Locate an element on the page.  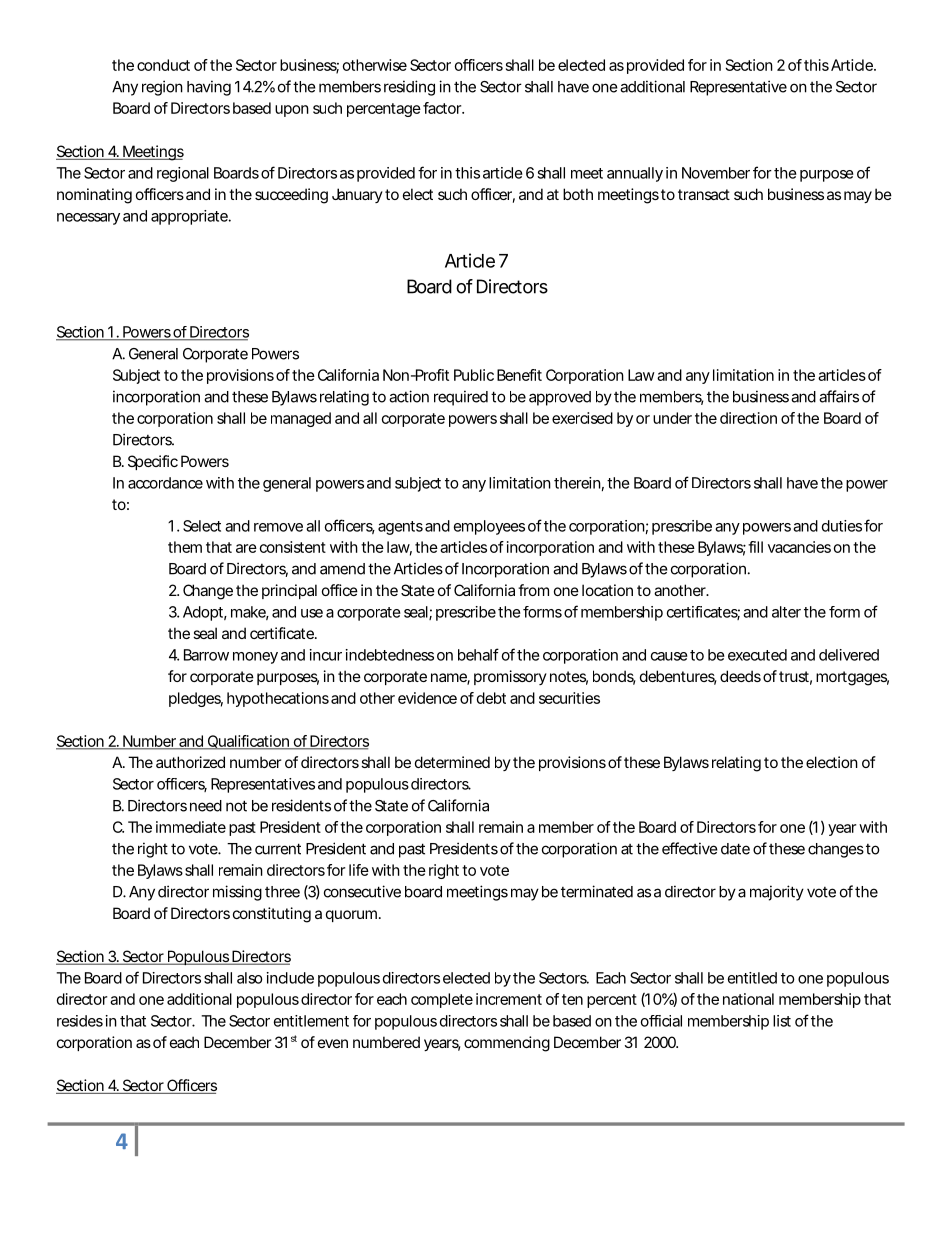
having is located at coordinates (209, 88).
